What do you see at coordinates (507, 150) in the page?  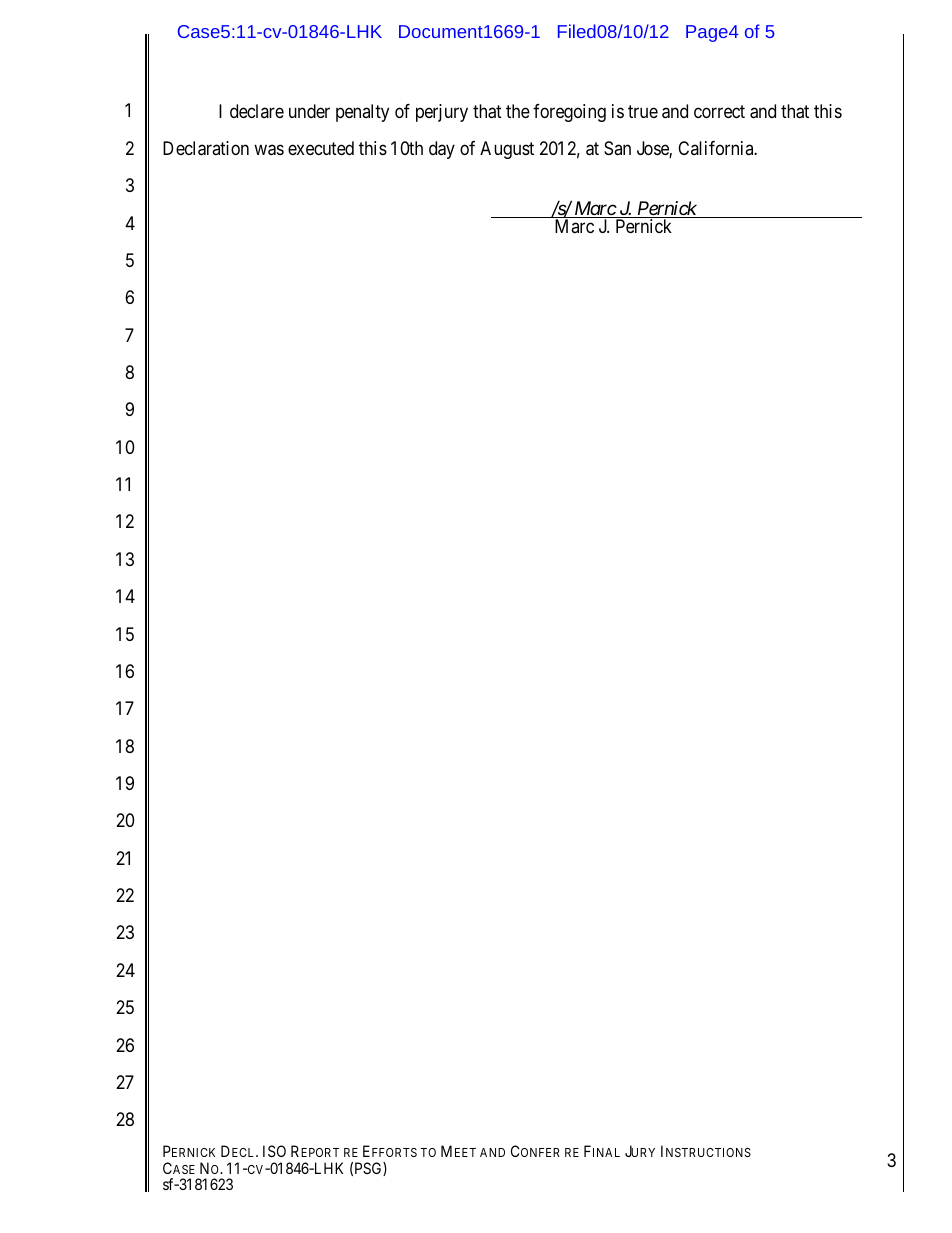 I see `August` at bounding box center [507, 150].
